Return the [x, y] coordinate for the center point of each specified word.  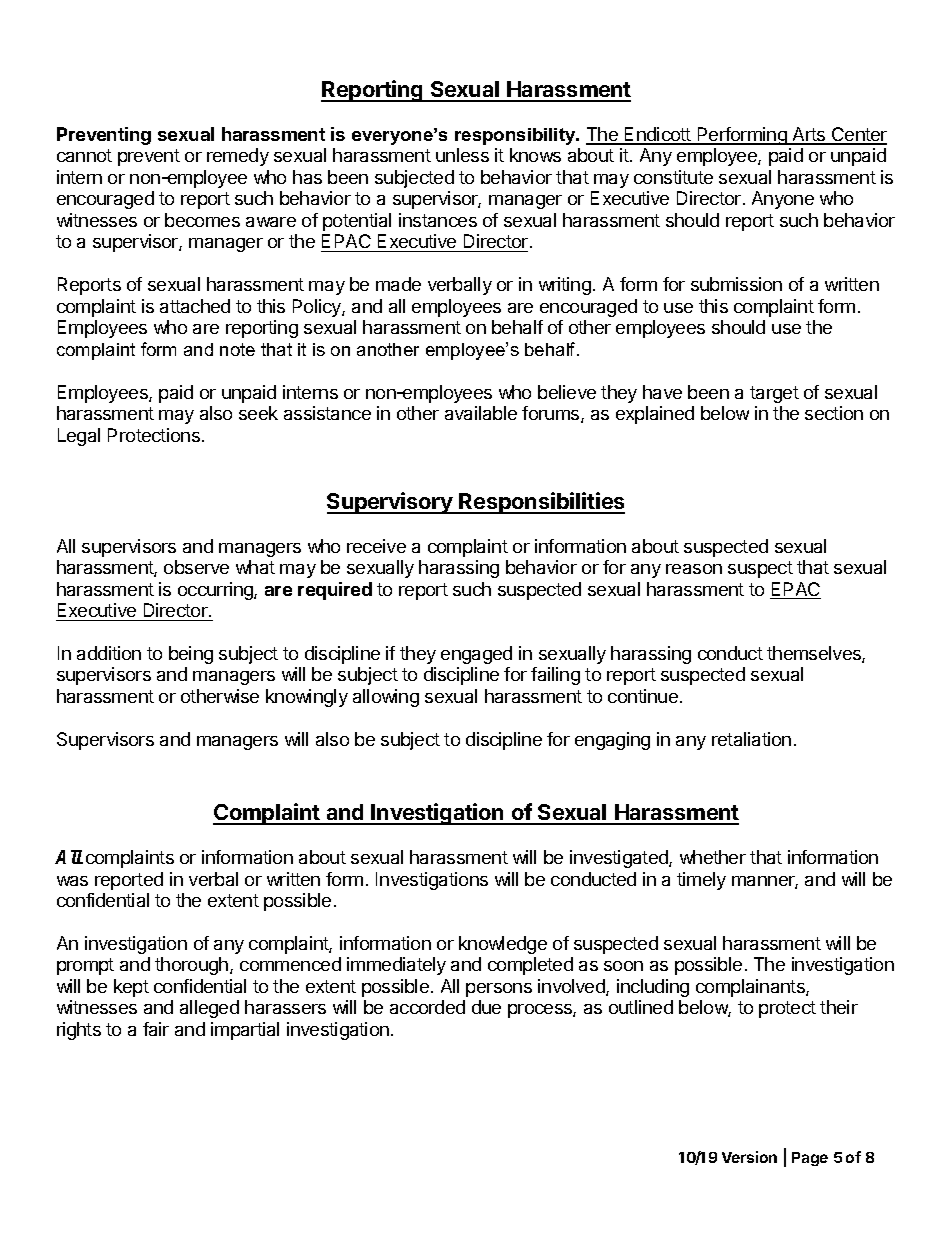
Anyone [783, 200]
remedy [238, 157]
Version [749, 1157]
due [486, 1007]
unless [462, 155]
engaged [476, 655]
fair [156, 1029]
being [191, 655]
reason [694, 569]
